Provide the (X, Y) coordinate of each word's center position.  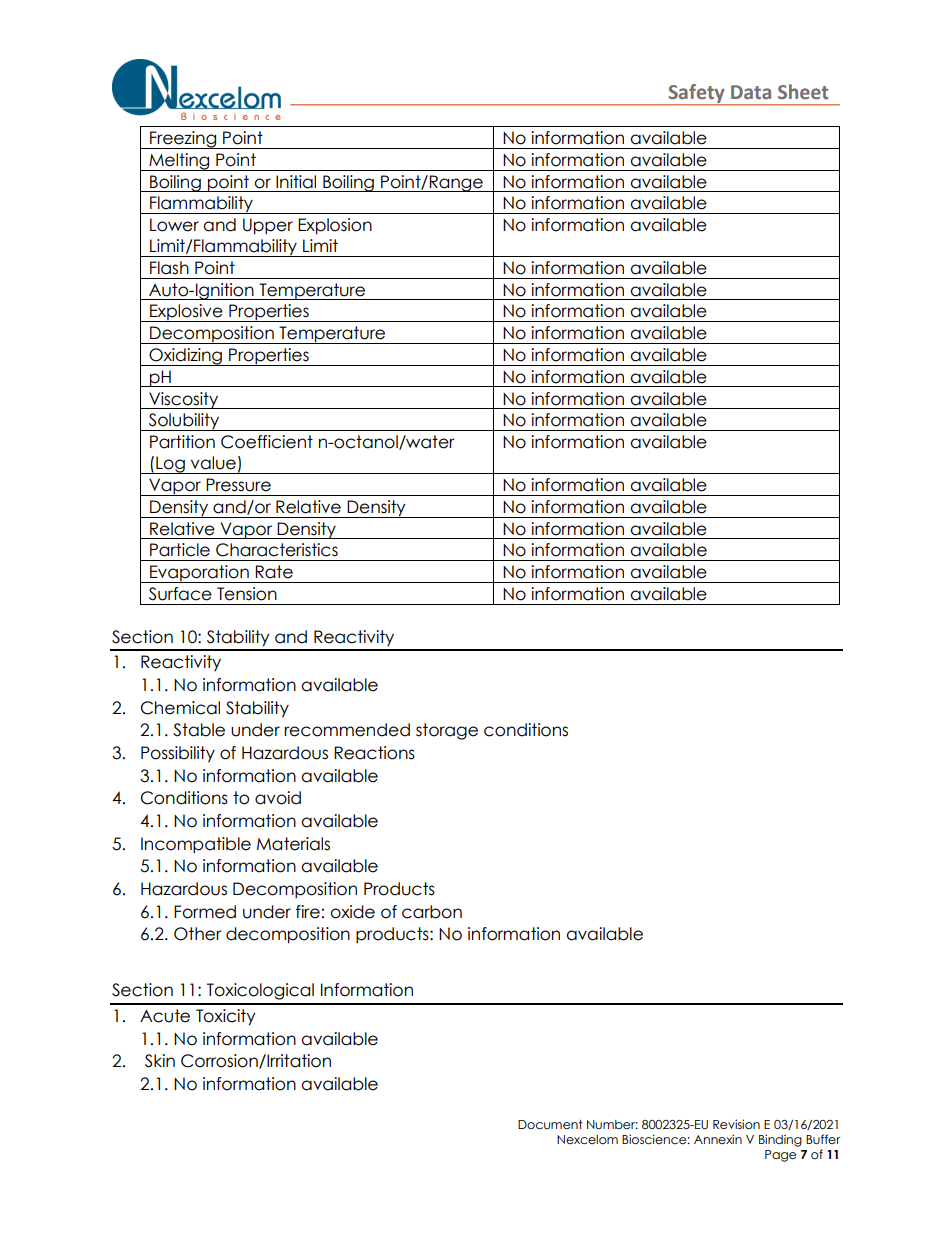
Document (550, 1125)
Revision (736, 1124)
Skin (160, 1061)
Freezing (183, 140)
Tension (247, 594)
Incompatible (196, 845)
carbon (432, 912)
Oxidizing (185, 357)
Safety (696, 94)
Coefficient (267, 442)
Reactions (374, 753)
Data (751, 92)
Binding (780, 1140)
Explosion (335, 226)
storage (447, 731)
